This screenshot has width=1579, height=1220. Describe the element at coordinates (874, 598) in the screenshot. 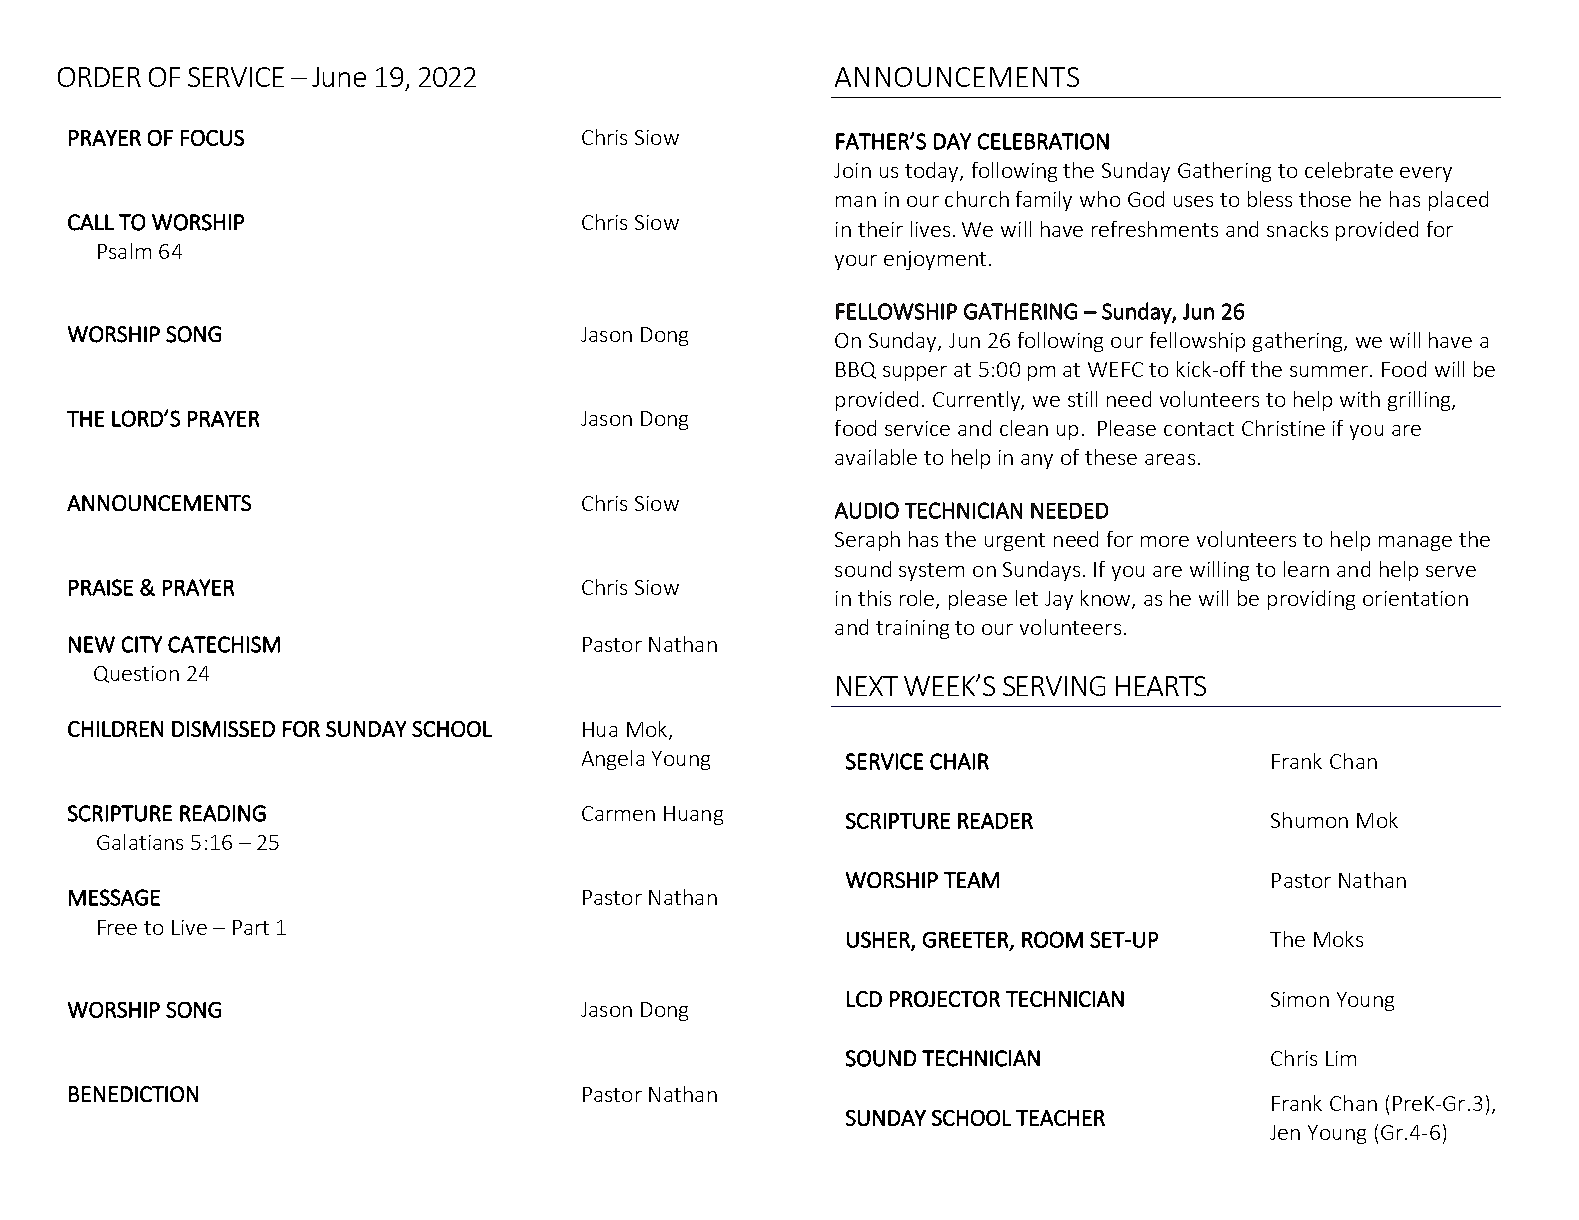

I see `this` at that location.
